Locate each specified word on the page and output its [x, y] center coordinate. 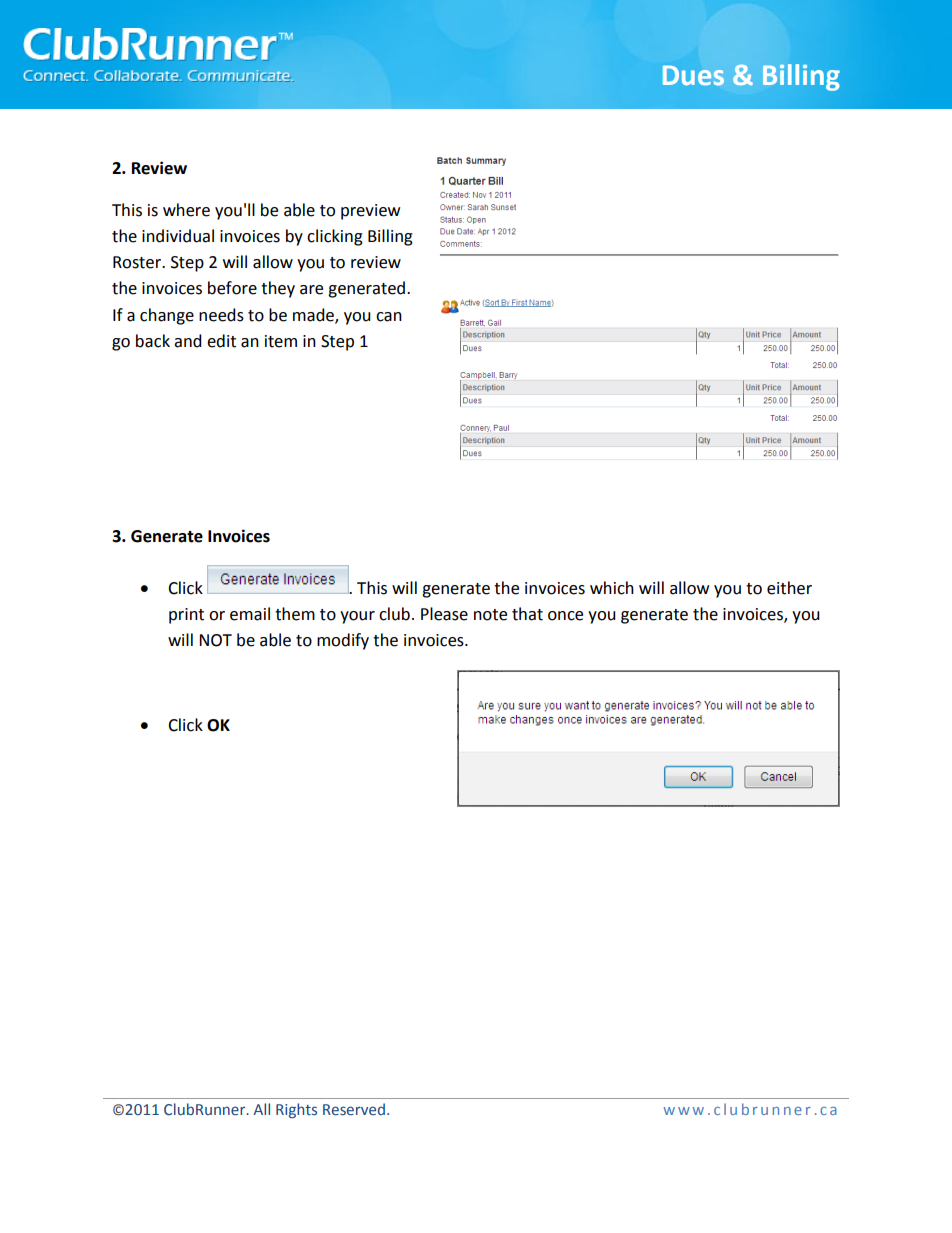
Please [444, 614]
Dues [693, 75]
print [186, 616]
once [565, 616]
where [186, 210]
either [789, 588]
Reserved [354, 1109]
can [389, 317]
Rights [296, 1110]
